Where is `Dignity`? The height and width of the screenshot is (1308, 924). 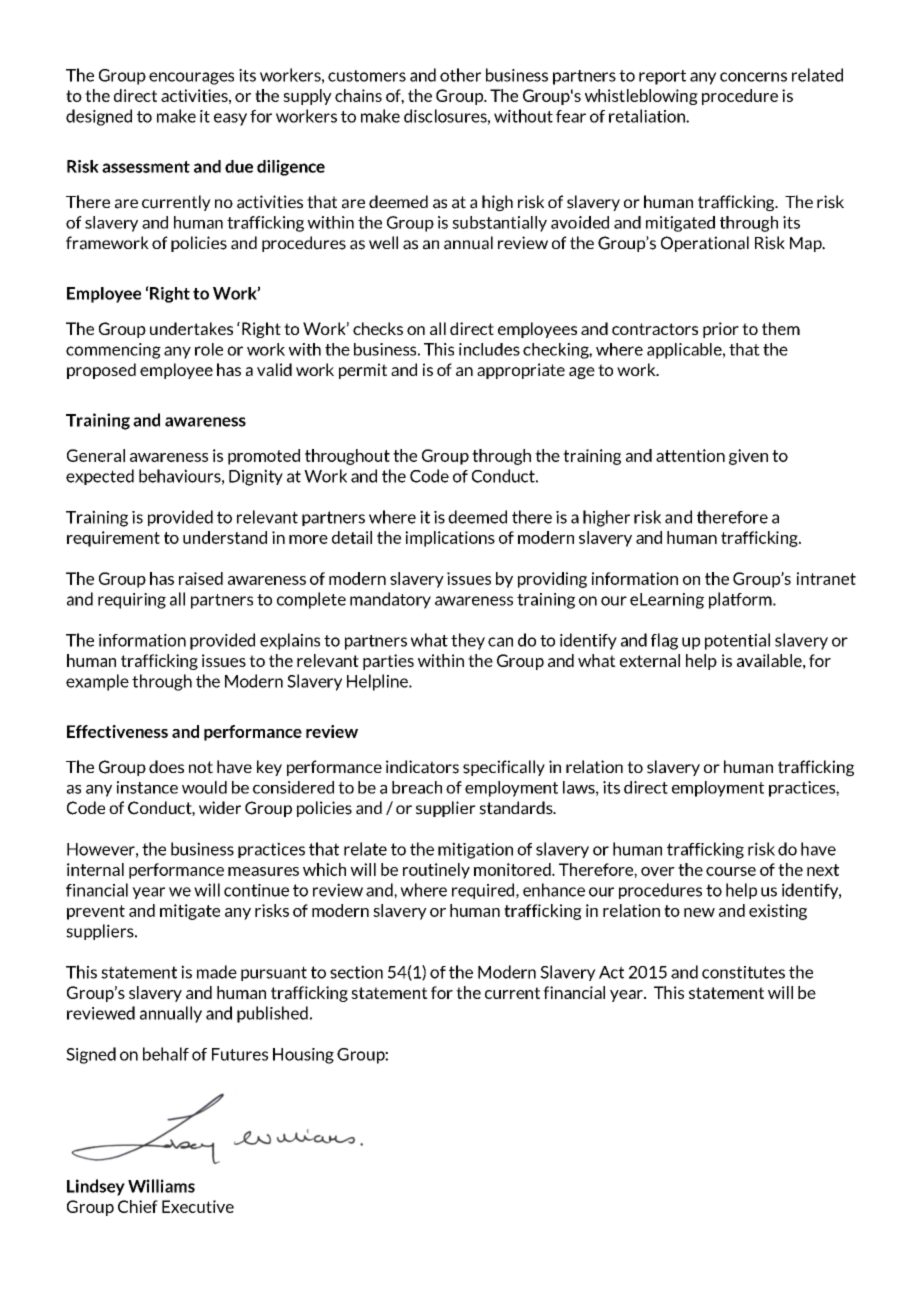 Dignity is located at coordinates (256, 477).
